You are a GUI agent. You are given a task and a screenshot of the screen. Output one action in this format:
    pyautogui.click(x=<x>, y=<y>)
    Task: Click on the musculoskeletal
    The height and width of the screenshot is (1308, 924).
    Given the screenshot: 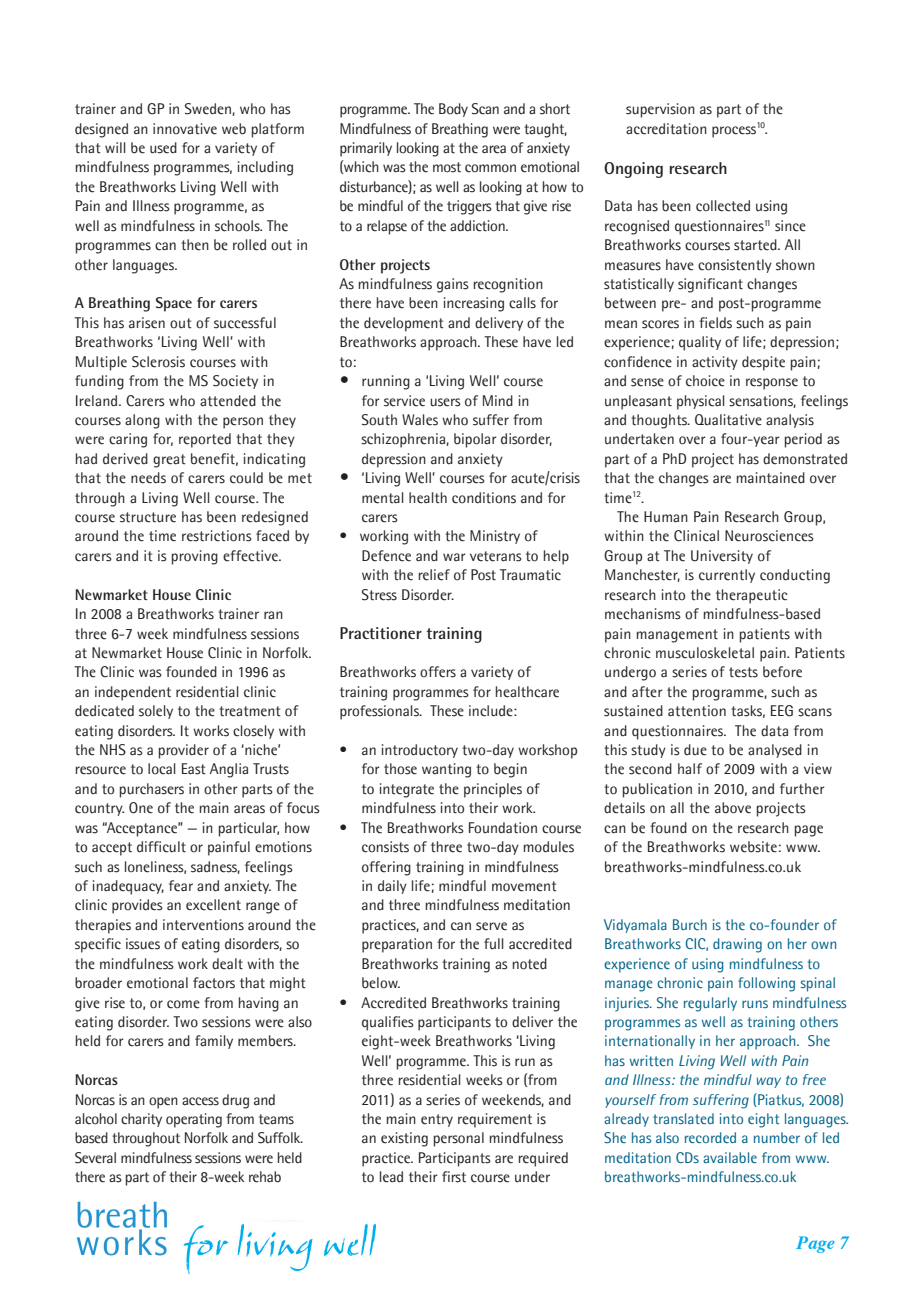 What is the action you would take?
    pyautogui.click(x=705, y=653)
